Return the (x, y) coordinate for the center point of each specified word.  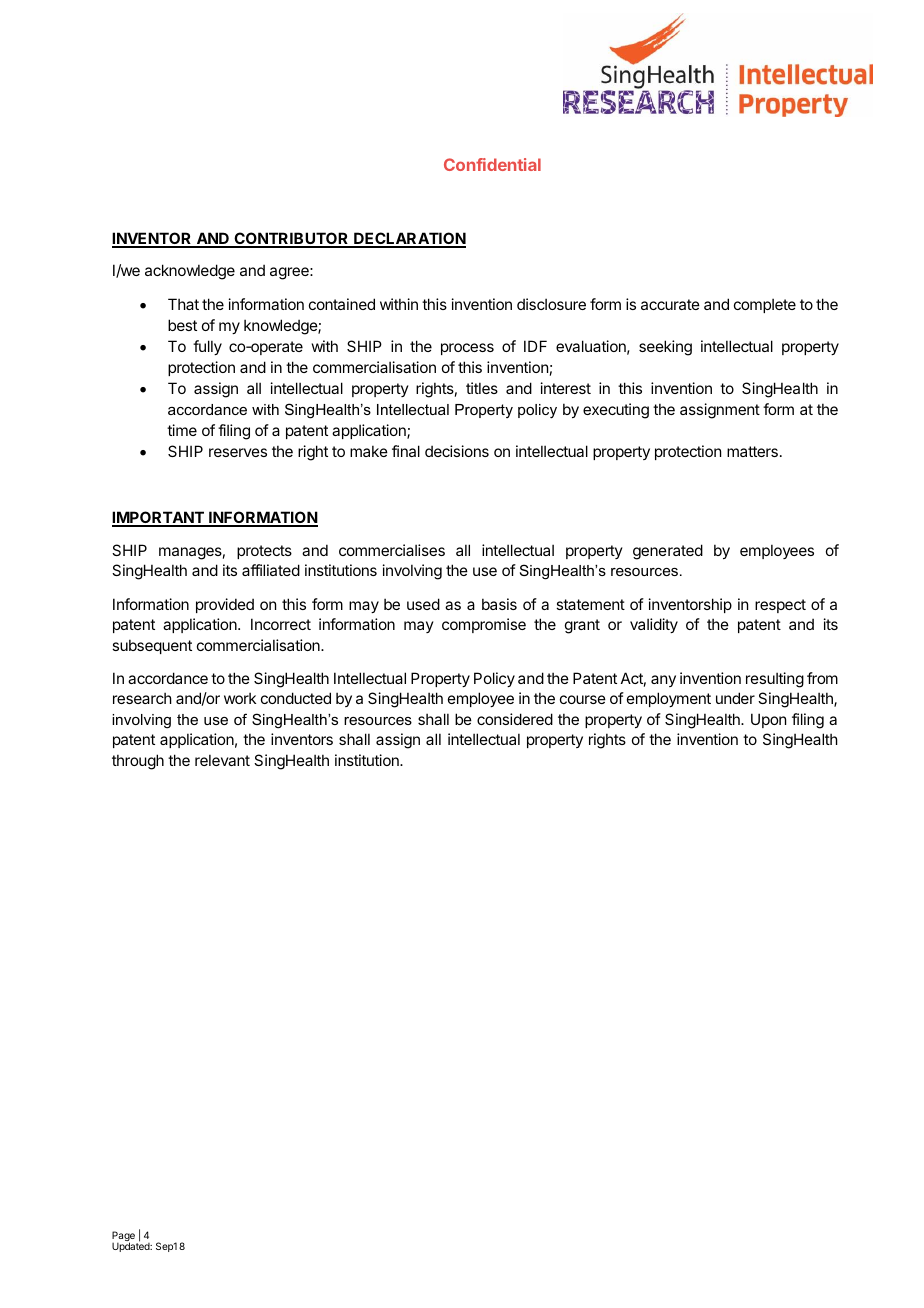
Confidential (492, 164)
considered (515, 719)
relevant (222, 760)
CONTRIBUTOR (291, 239)
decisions (457, 451)
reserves (238, 452)
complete (765, 305)
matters (752, 451)
